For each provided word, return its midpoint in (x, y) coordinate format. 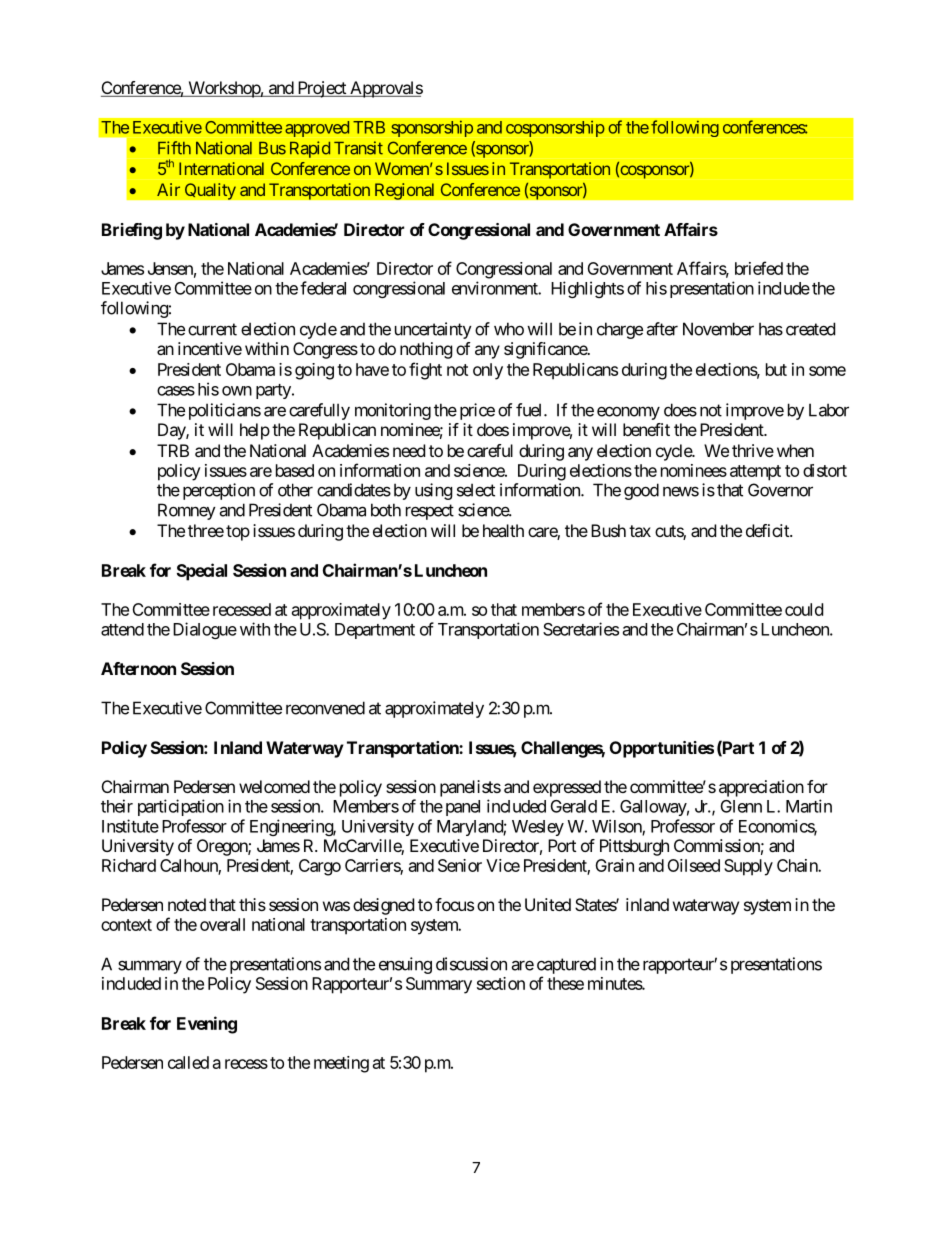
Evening (207, 1025)
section (501, 983)
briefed (759, 268)
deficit (768, 530)
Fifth (174, 148)
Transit (358, 148)
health (503, 530)
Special (202, 572)
